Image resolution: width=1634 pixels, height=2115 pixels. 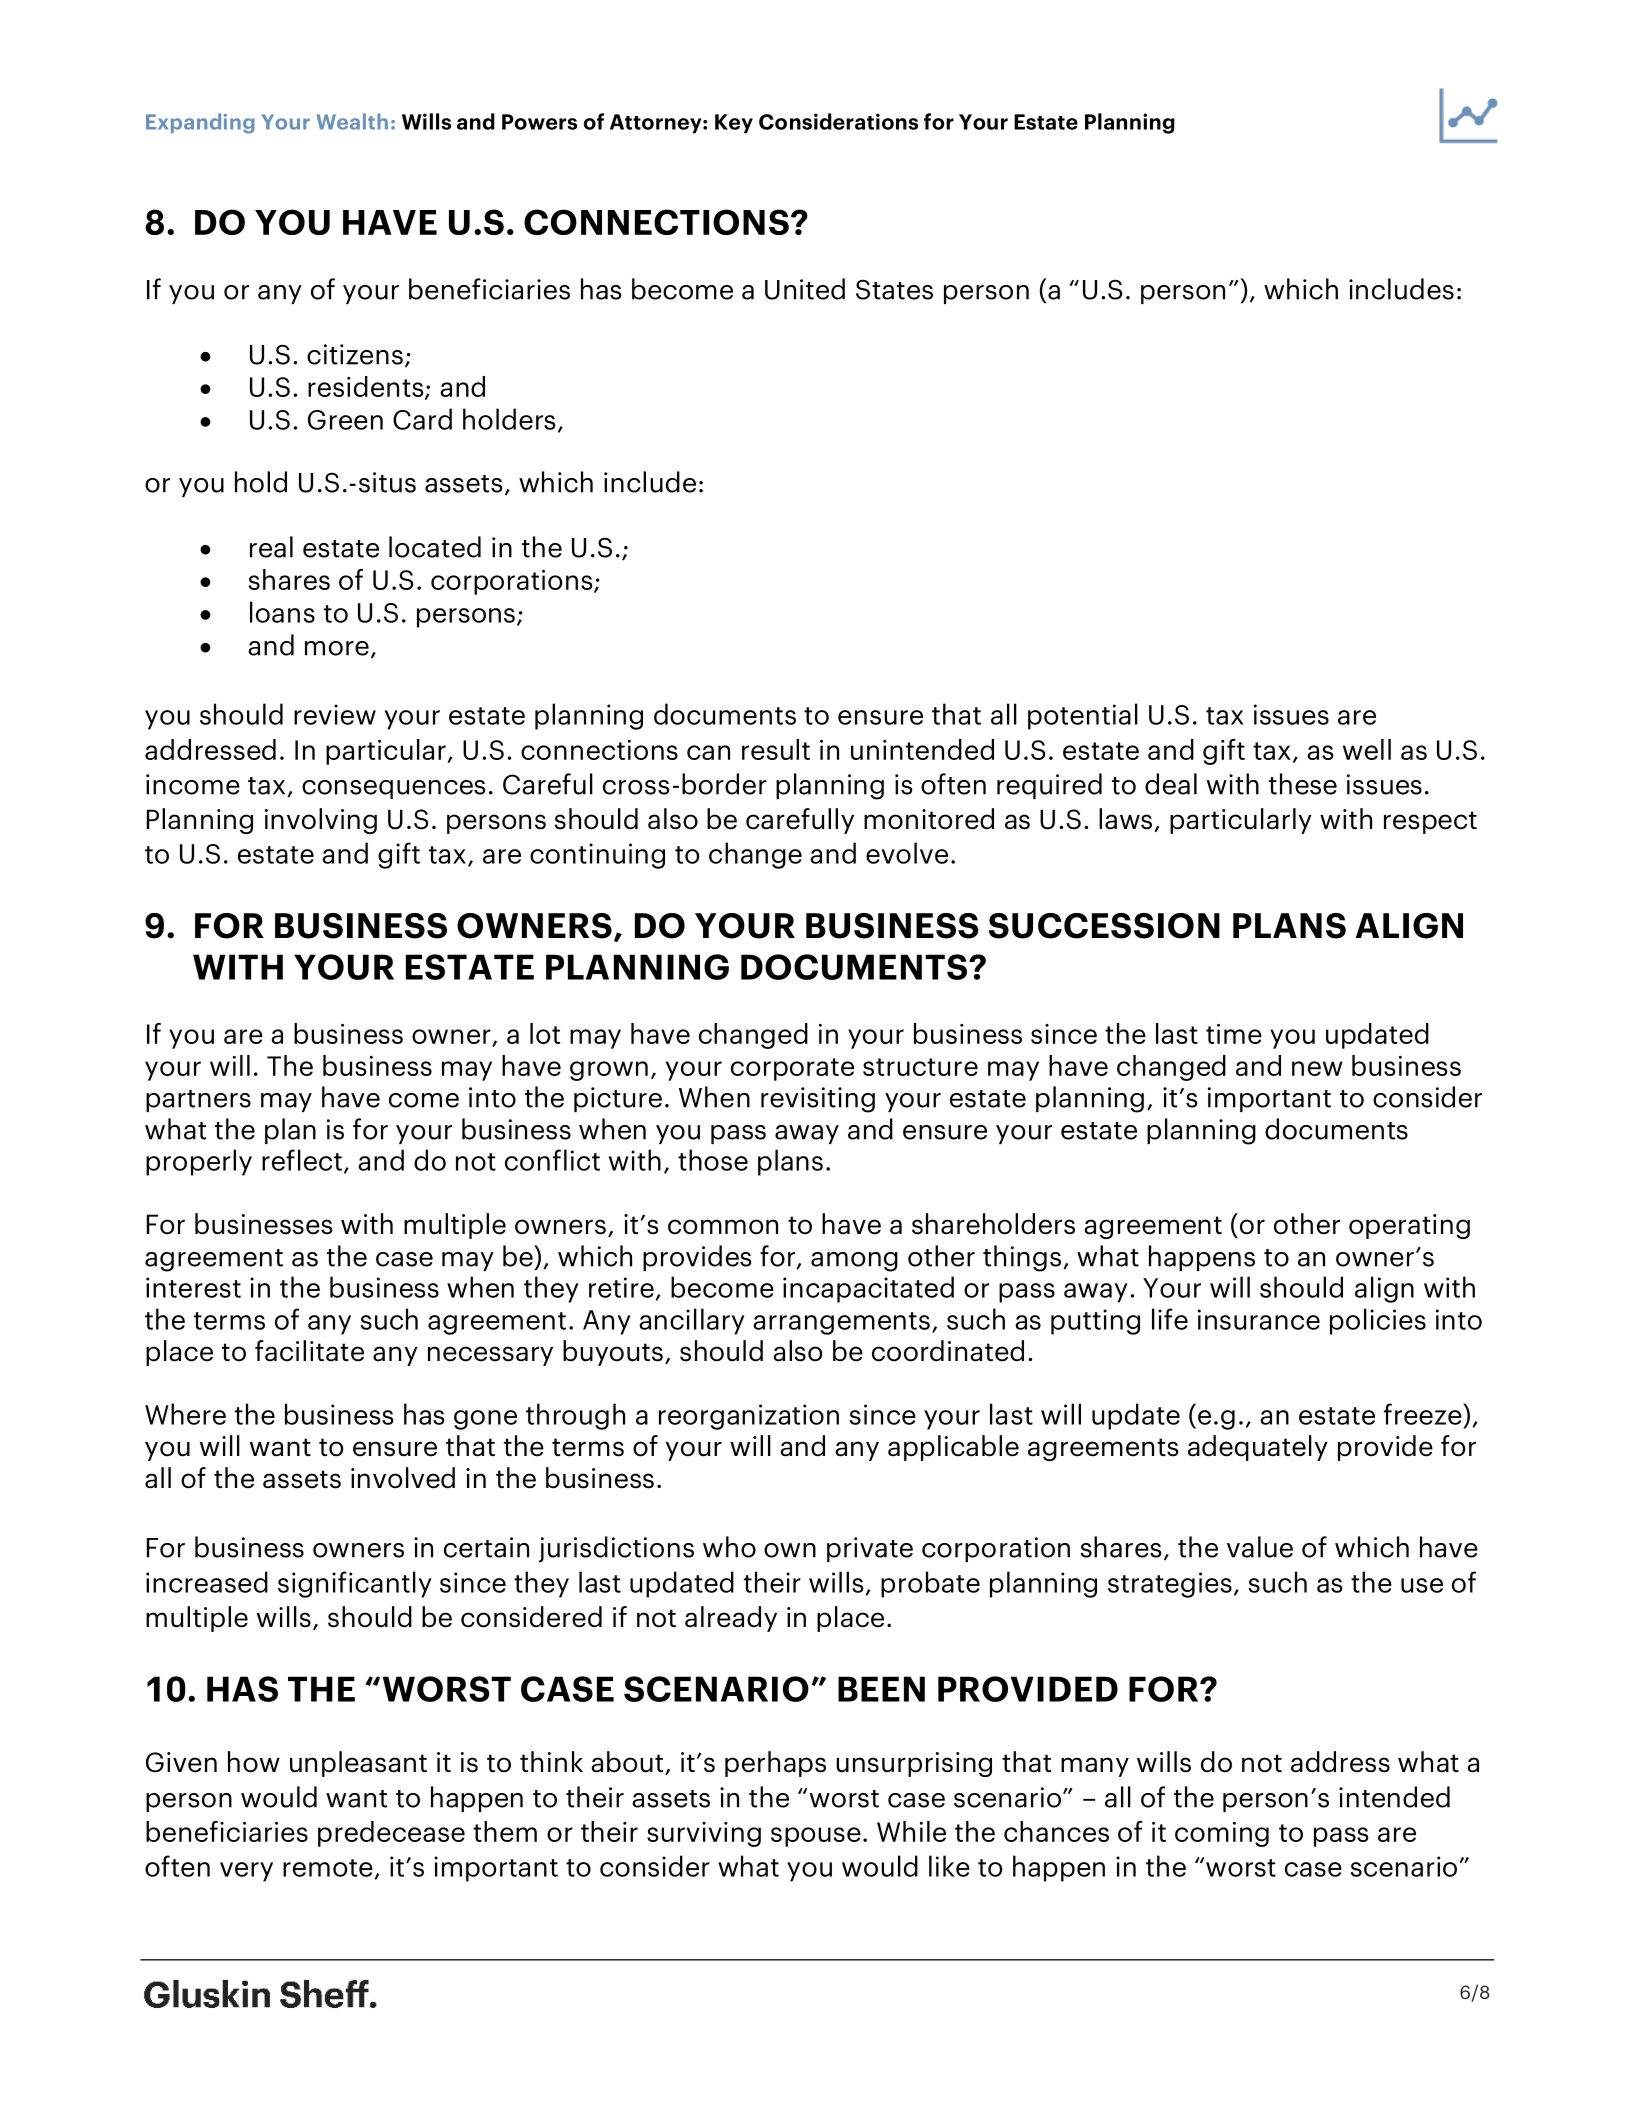 I want to click on time, so click(x=1234, y=1034).
